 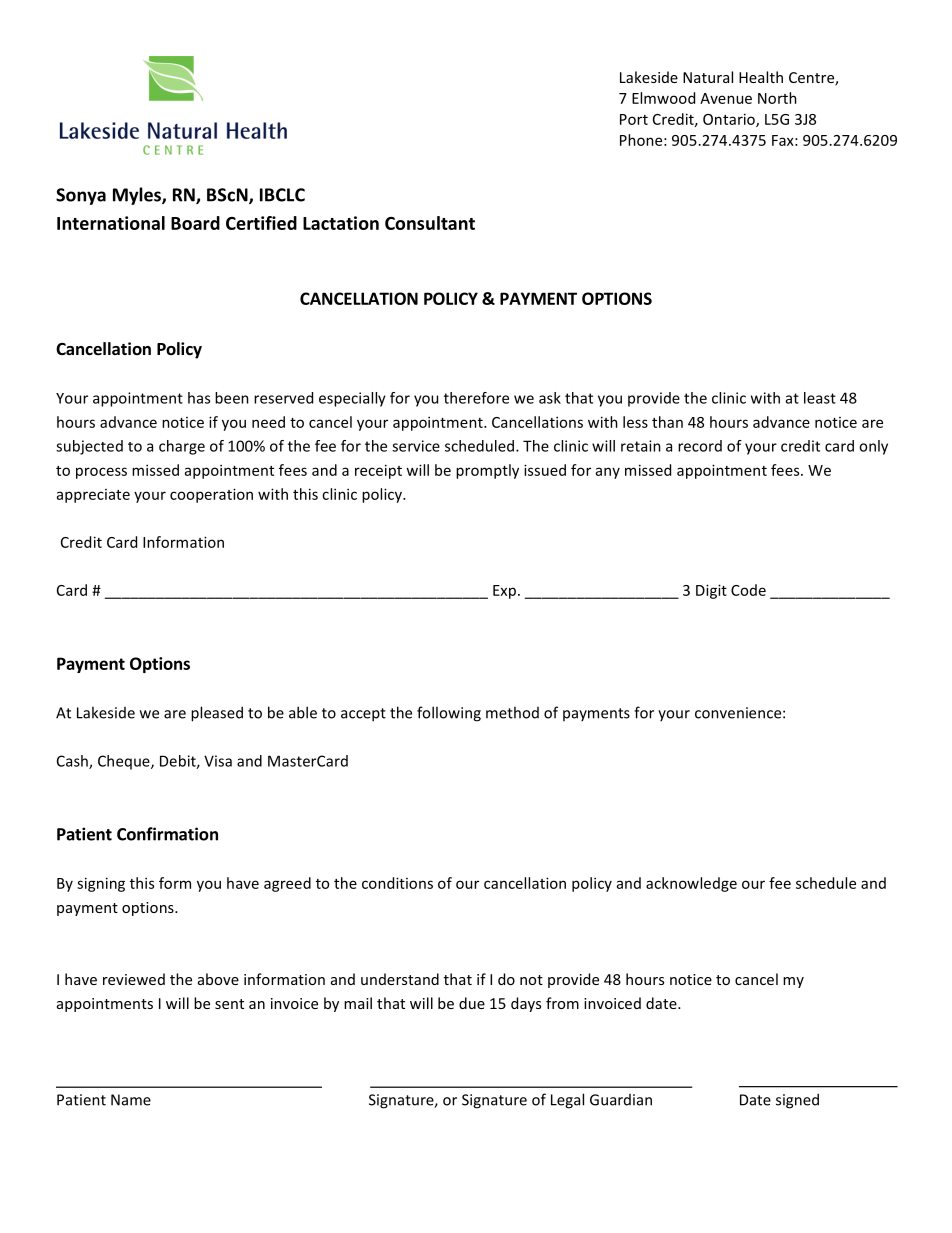 I want to click on Code, so click(x=748, y=590).
